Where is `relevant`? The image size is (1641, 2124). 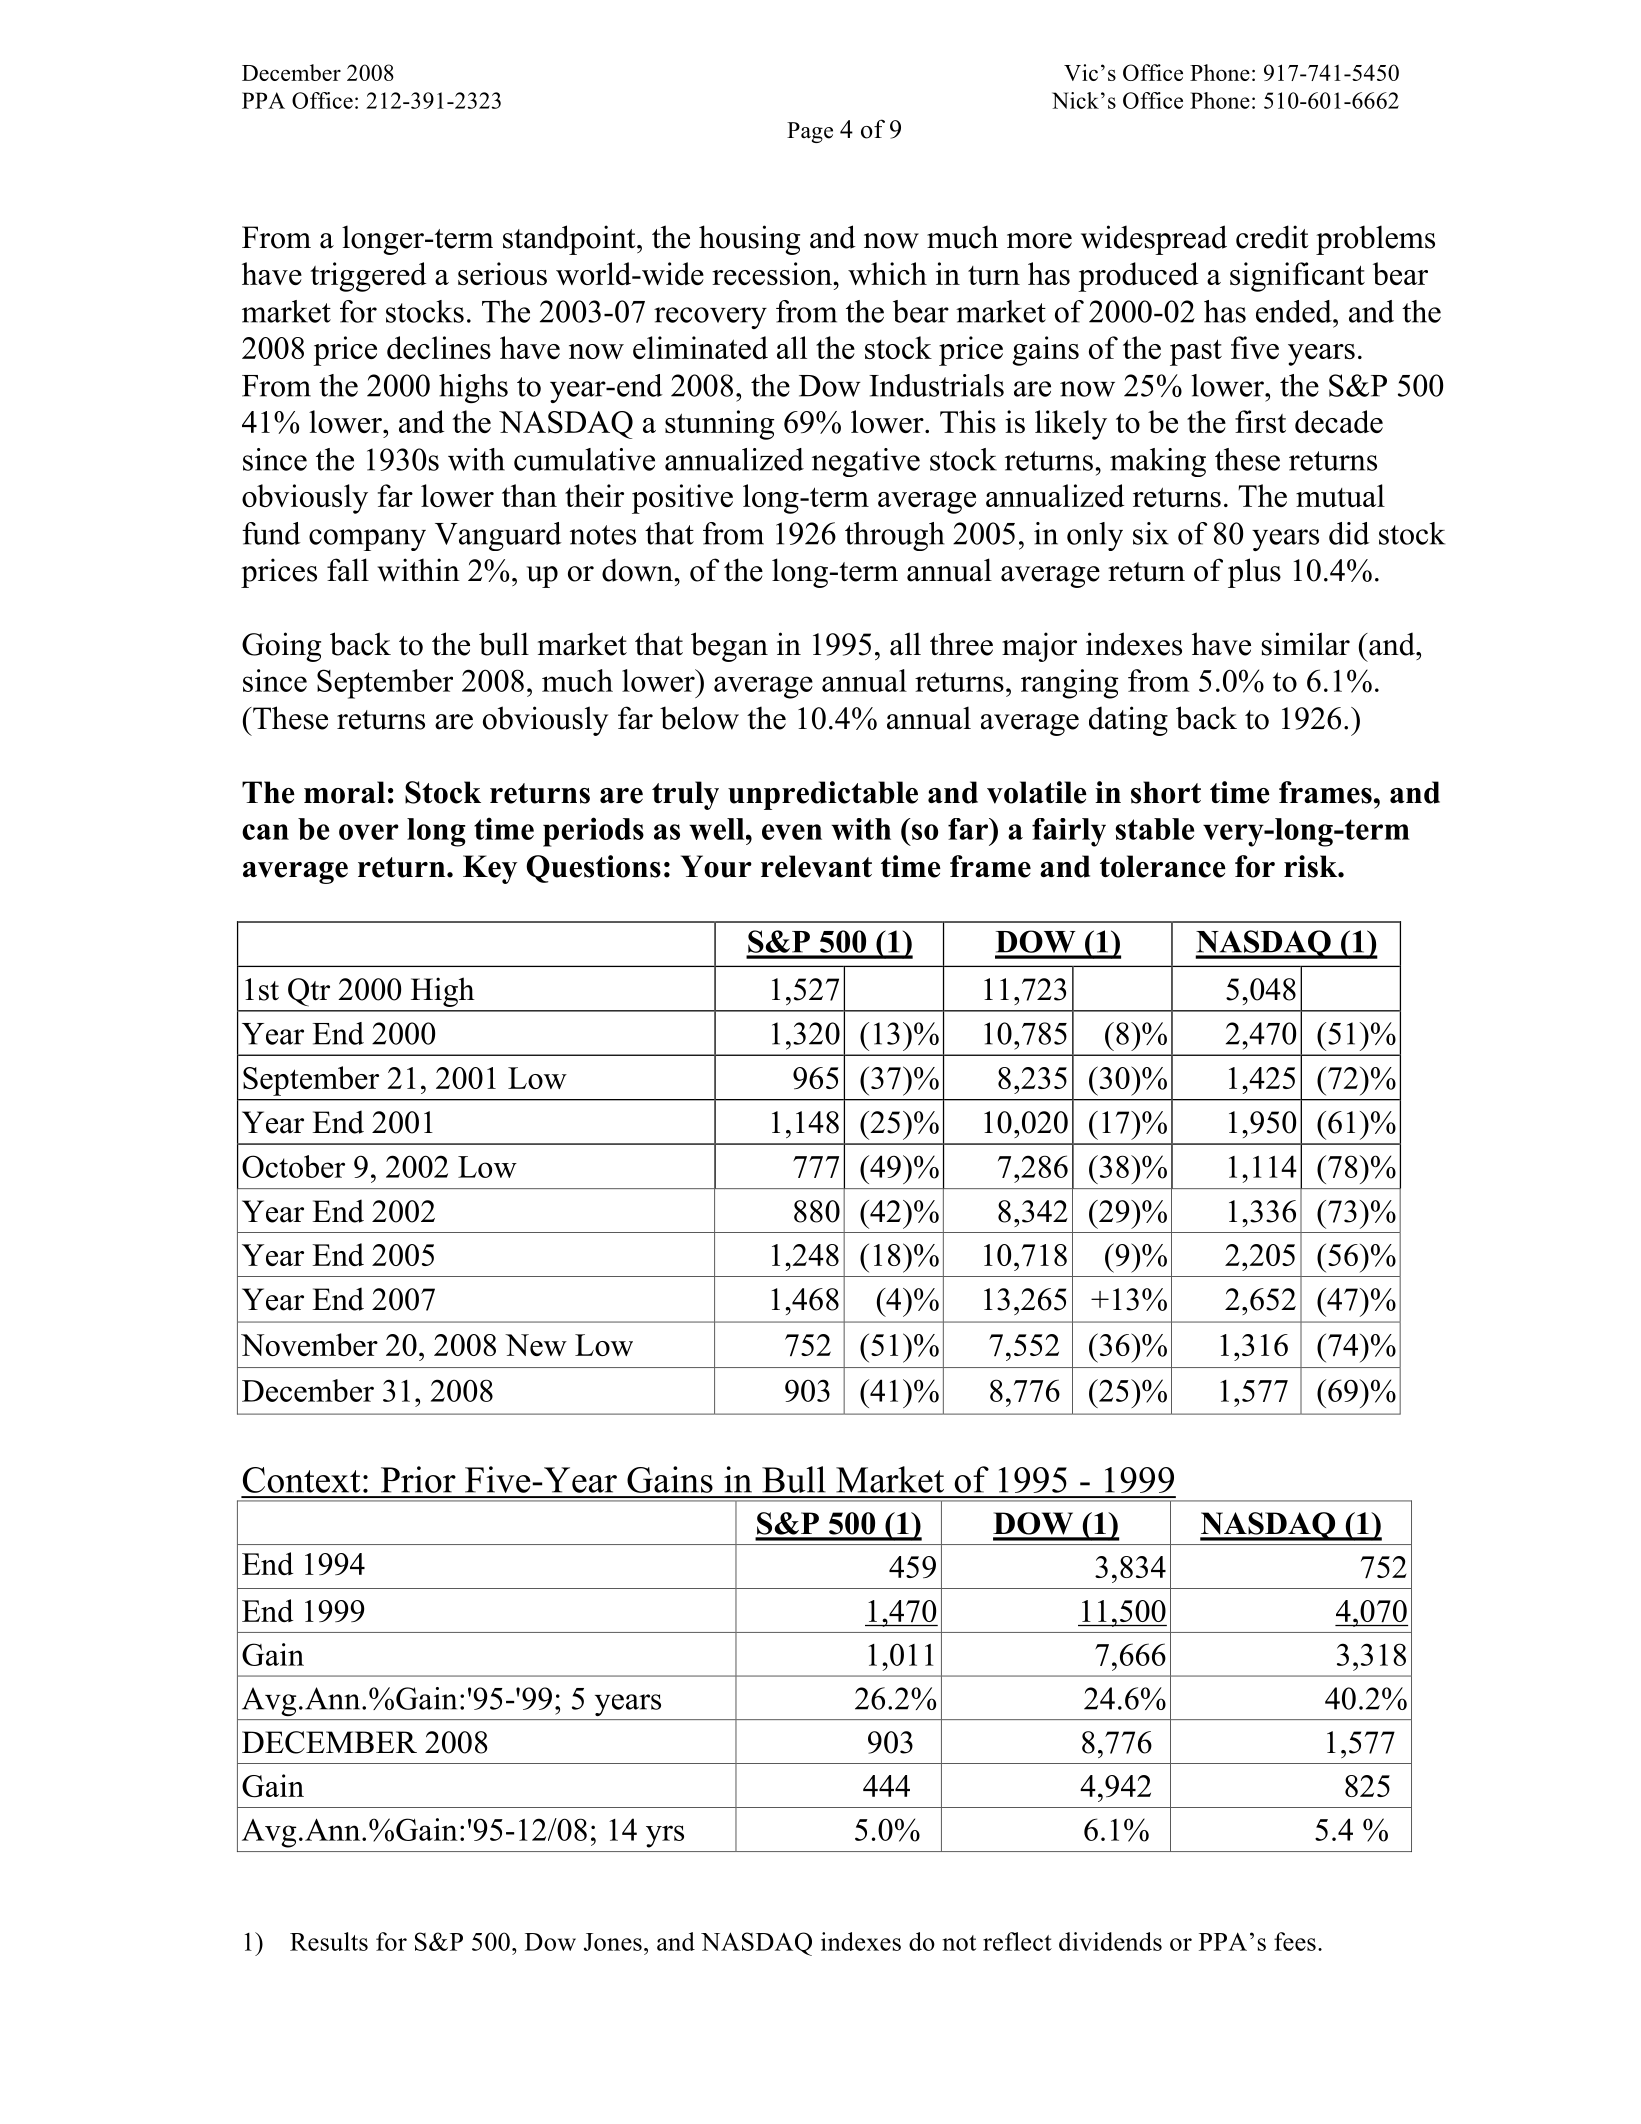 relevant is located at coordinates (816, 866).
